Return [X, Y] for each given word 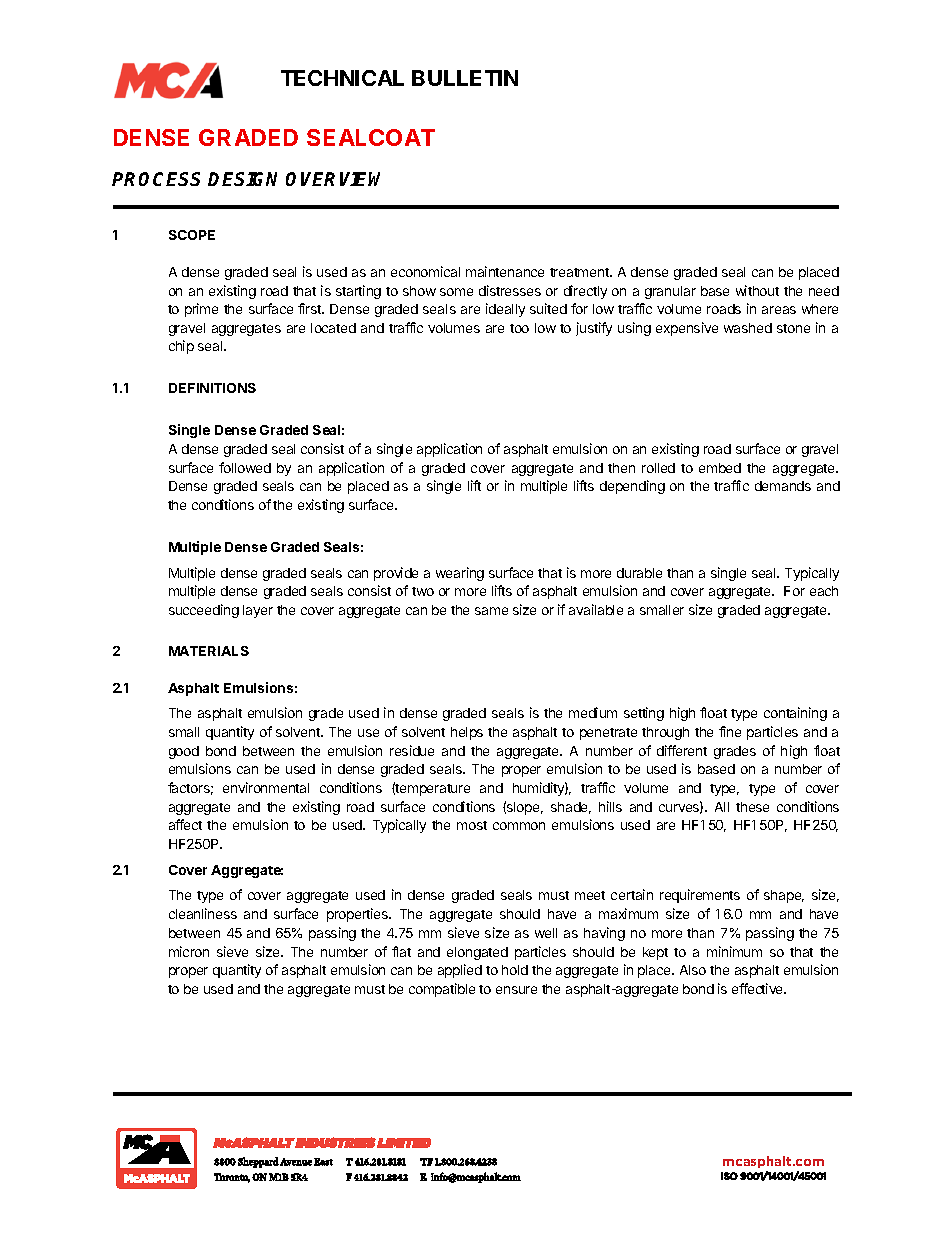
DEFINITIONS [212, 388]
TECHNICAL [342, 78]
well [546, 933]
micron [189, 951]
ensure [516, 990]
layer [258, 611]
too [519, 328]
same [491, 611]
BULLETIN [465, 78]
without [757, 290]
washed [748, 328]
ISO [729, 1176]
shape [784, 896]
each [824, 591]
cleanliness [203, 913]
